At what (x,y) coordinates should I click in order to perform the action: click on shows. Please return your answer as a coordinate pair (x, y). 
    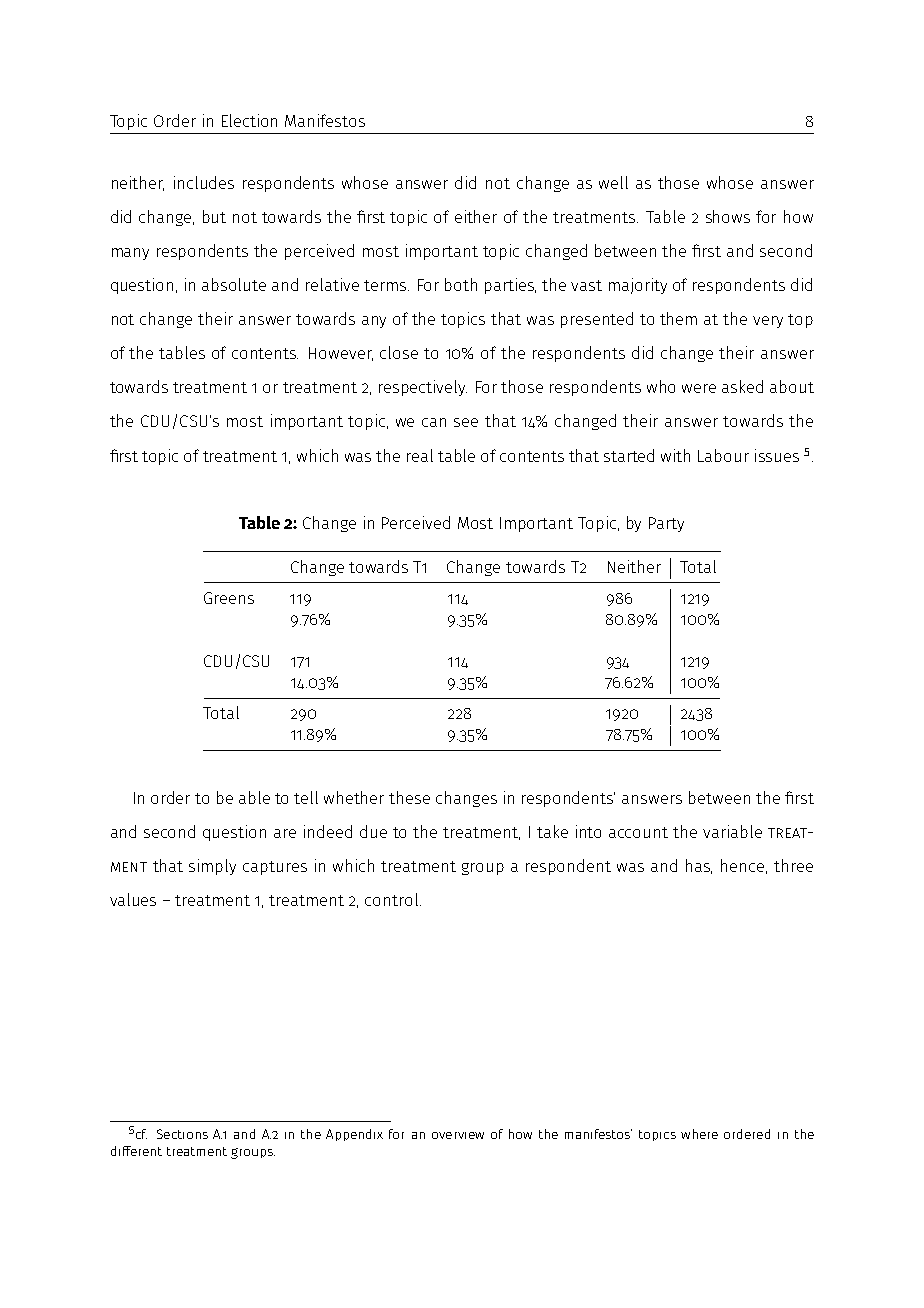
    Looking at the image, I should click on (728, 216).
